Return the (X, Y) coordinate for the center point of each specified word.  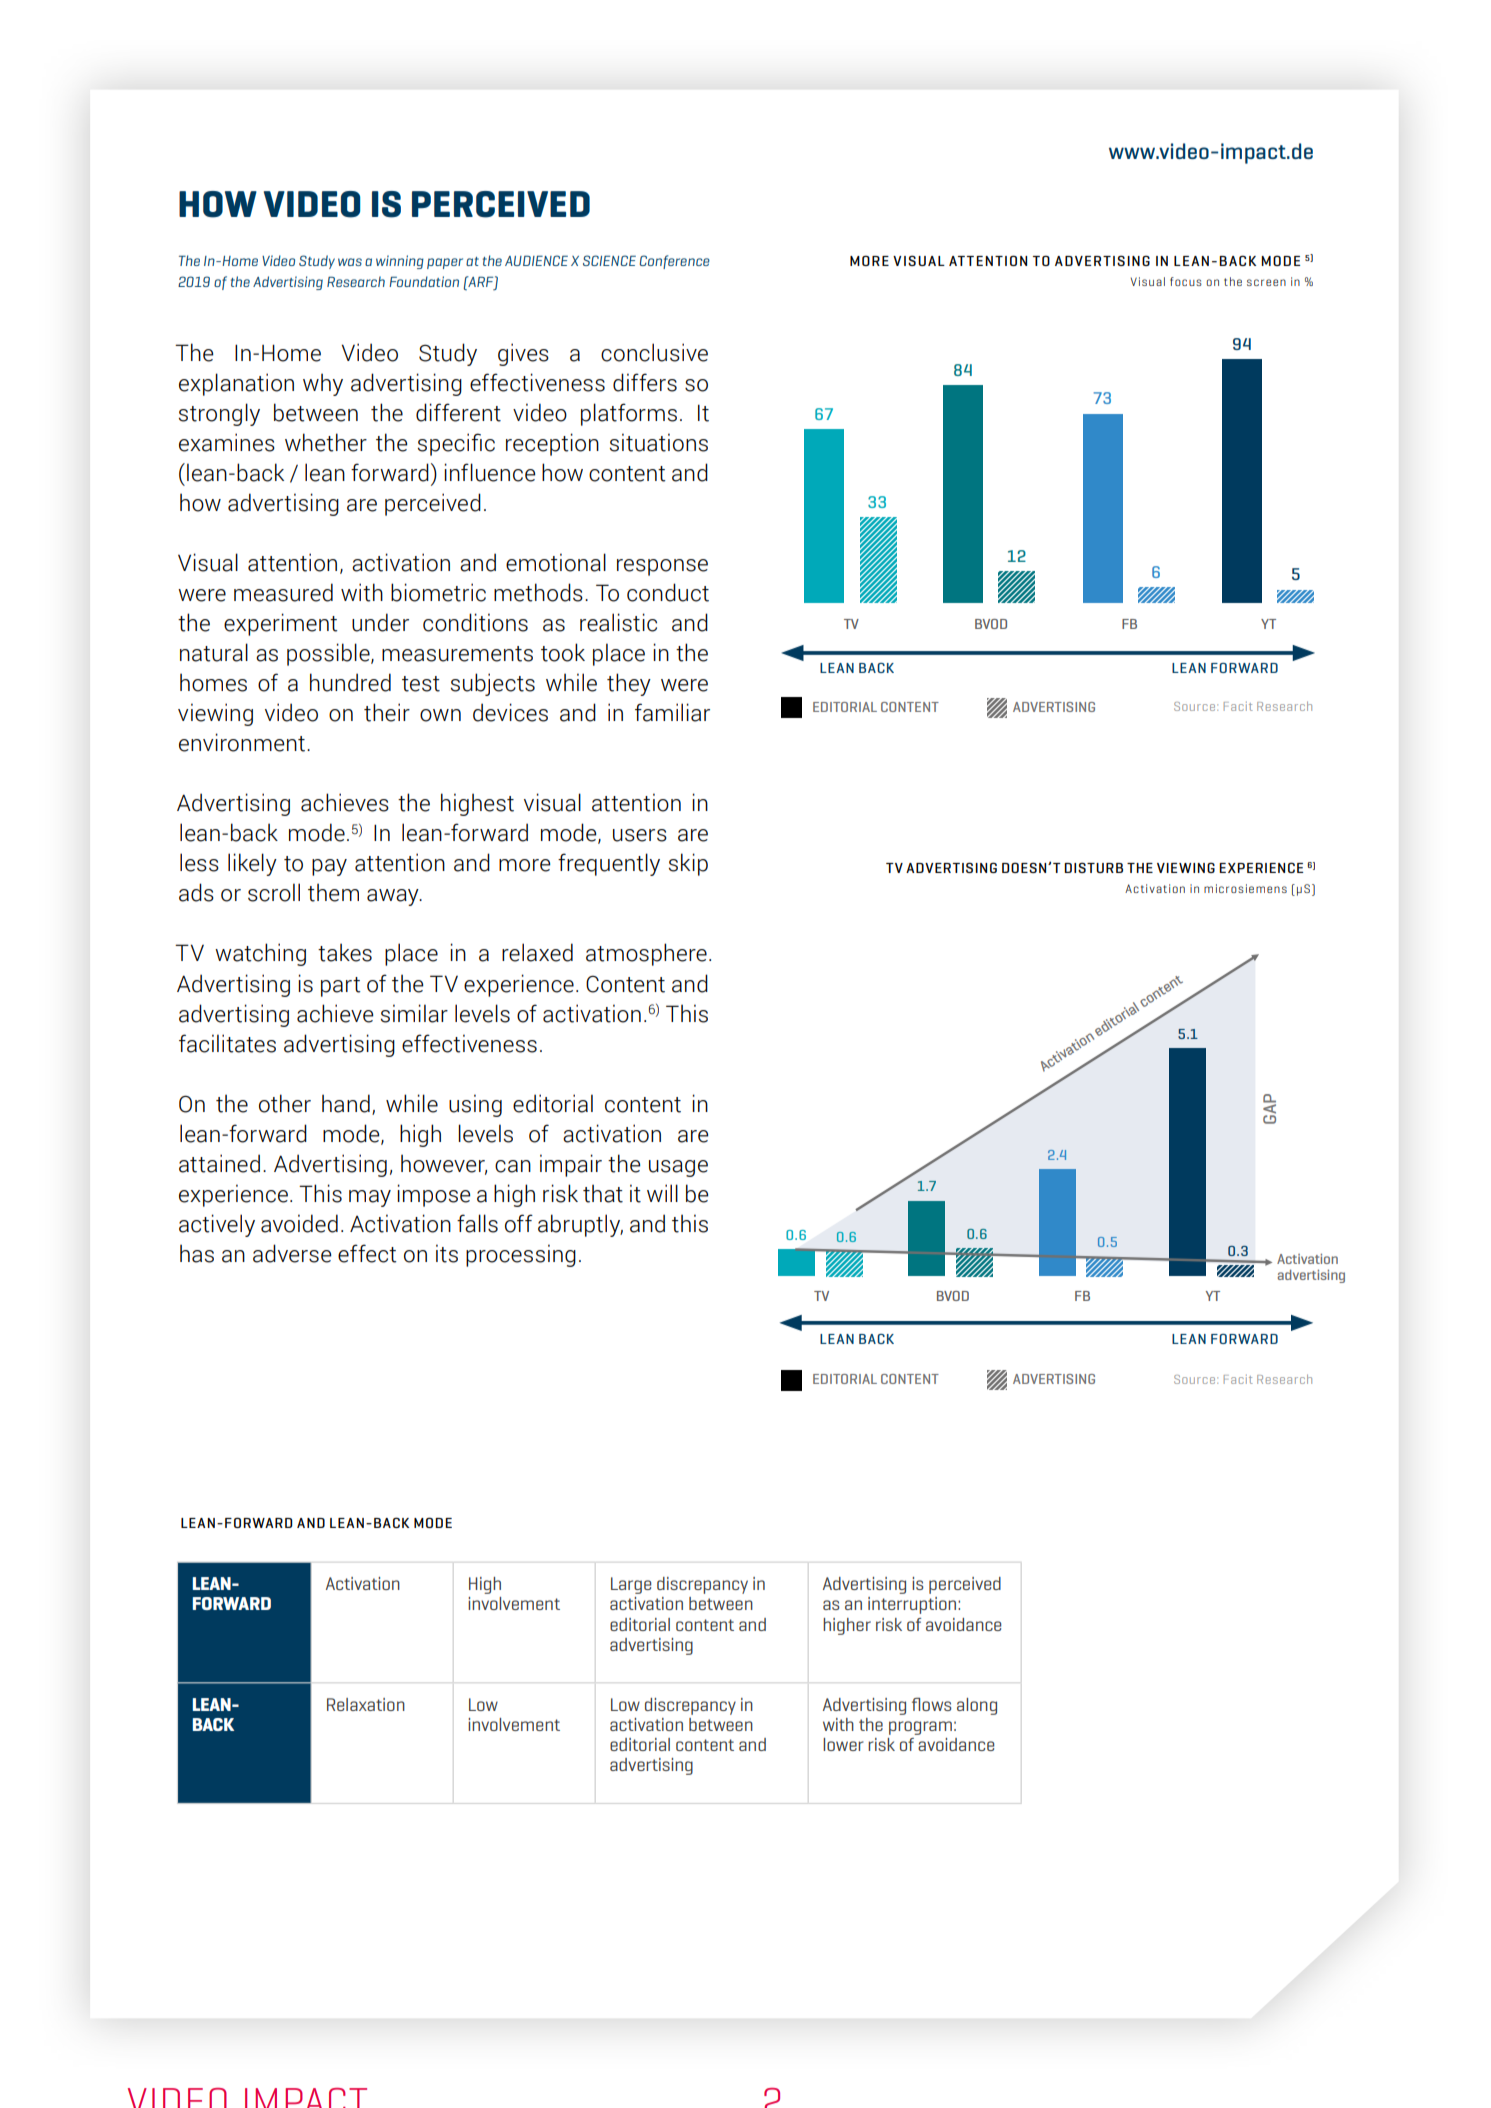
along (977, 1706)
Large (631, 1585)
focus (1186, 281)
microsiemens (1245, 888)
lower (843, 1744)
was (350, 262)
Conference (674, 262)
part (341, 987)
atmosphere (646, 954)
